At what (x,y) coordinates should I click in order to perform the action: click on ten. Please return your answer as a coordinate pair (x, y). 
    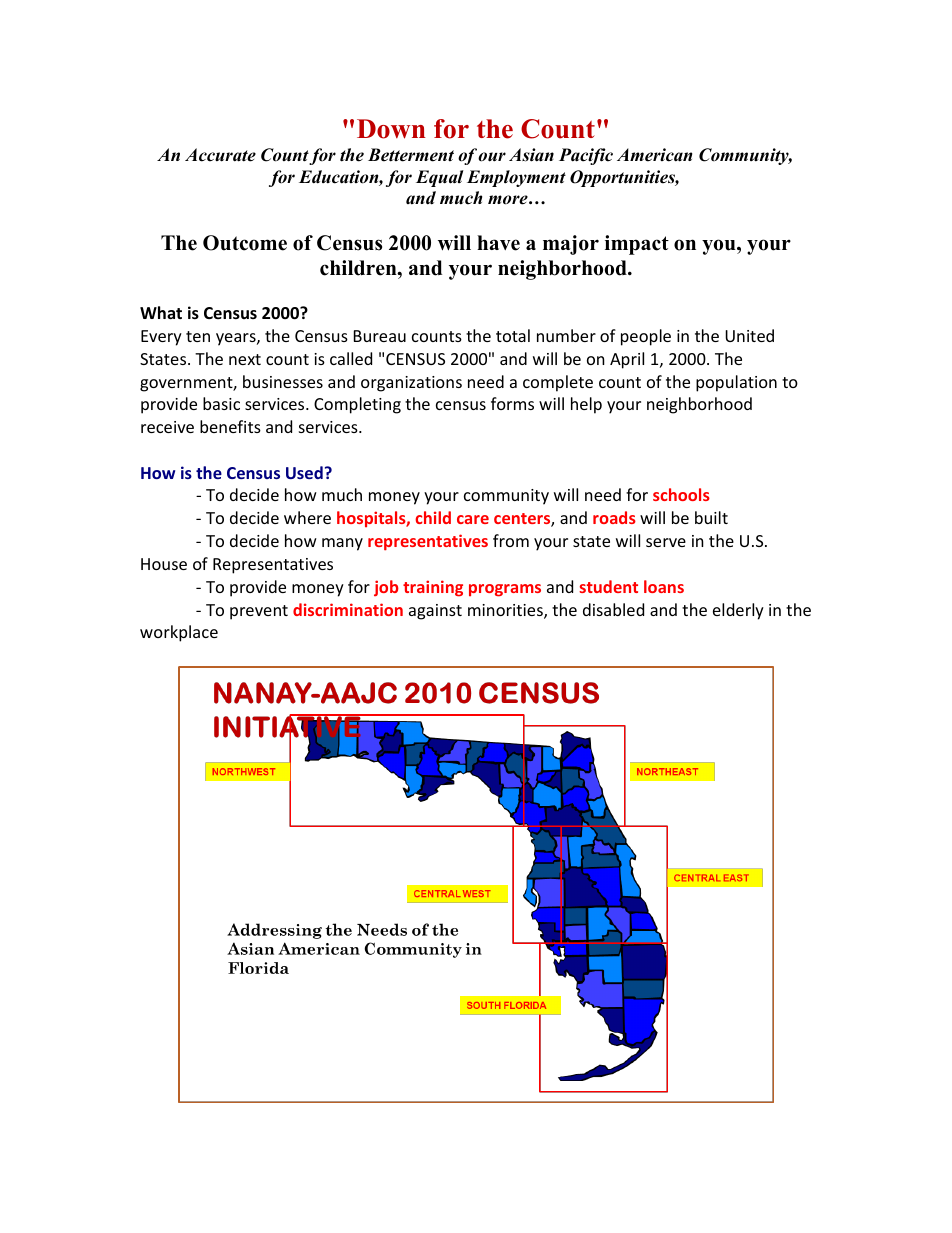
    Looking at the image, I should click on (198, 336).
